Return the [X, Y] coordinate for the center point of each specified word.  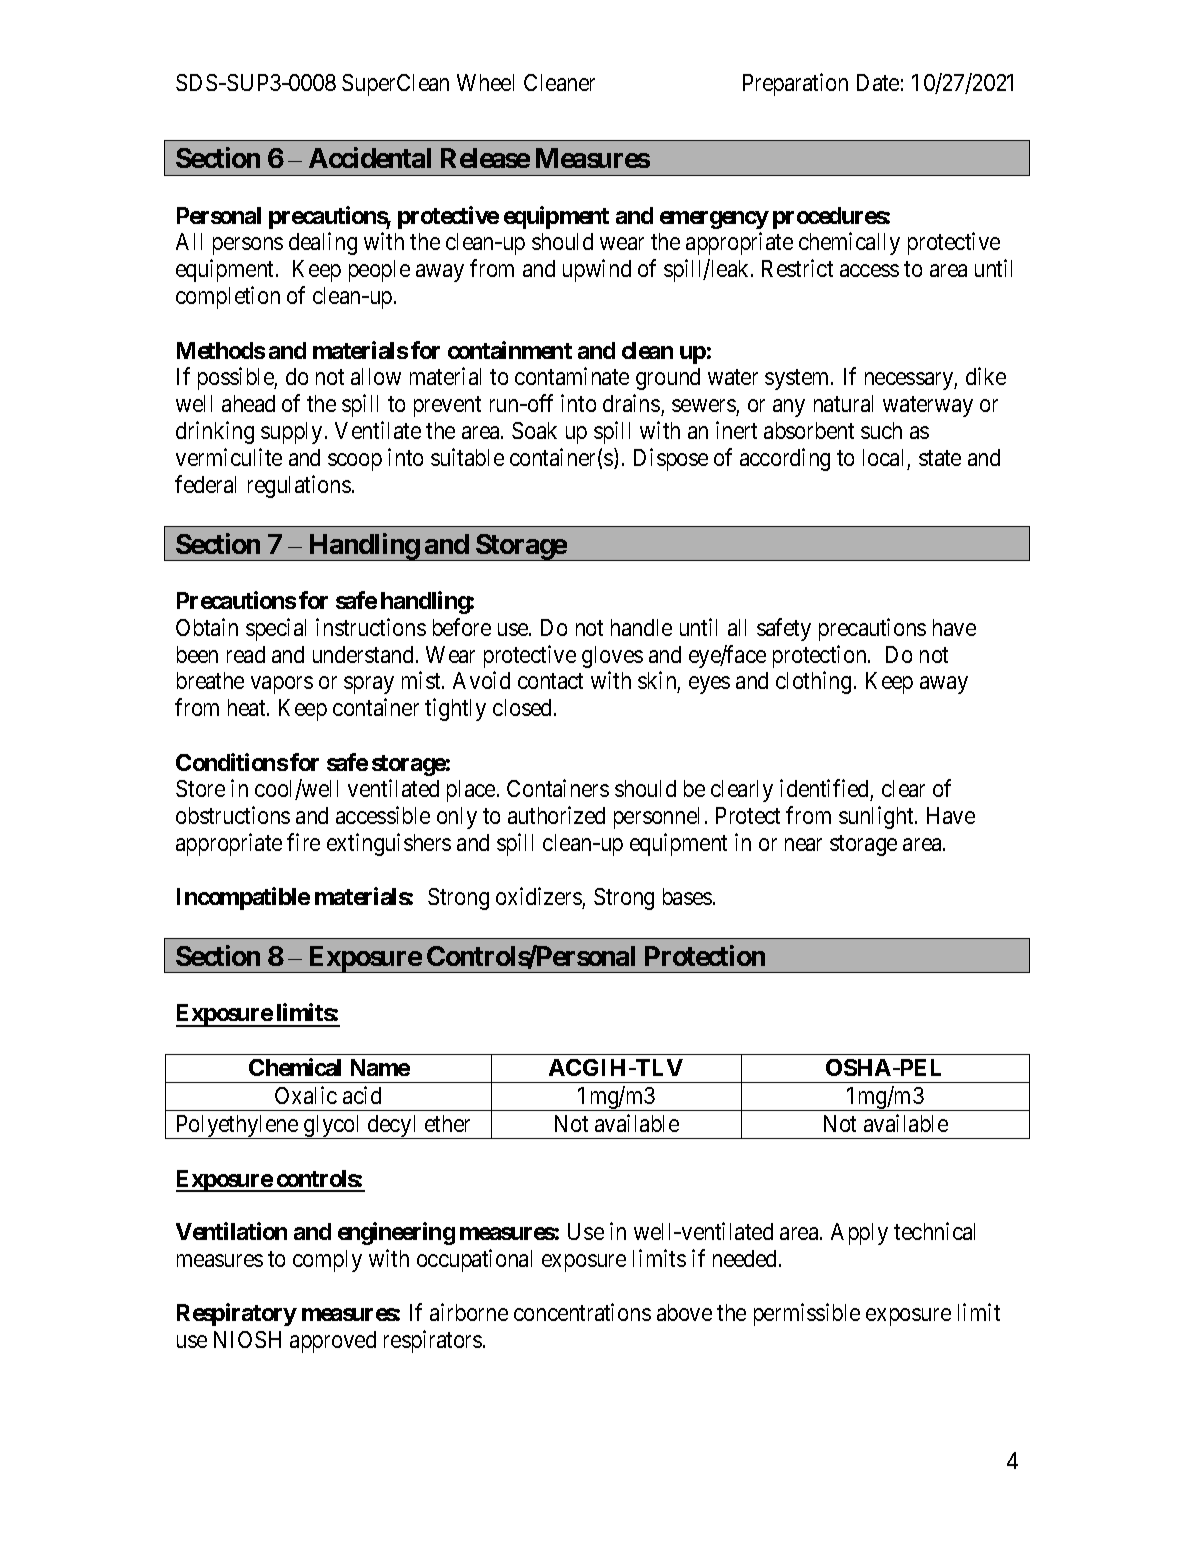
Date [878, 82]
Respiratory [237, 1314]
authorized [556, 815]
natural [843, 403]
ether [447, 1123]
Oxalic [306, 1095]
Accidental [370, 157]
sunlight [877, 817]
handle [641, 627]
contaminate [572, 376]
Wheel [485, 82]
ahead [248, 403]
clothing [813, 683]
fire [303, 842]
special [276, 629]
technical [934, 1231]
